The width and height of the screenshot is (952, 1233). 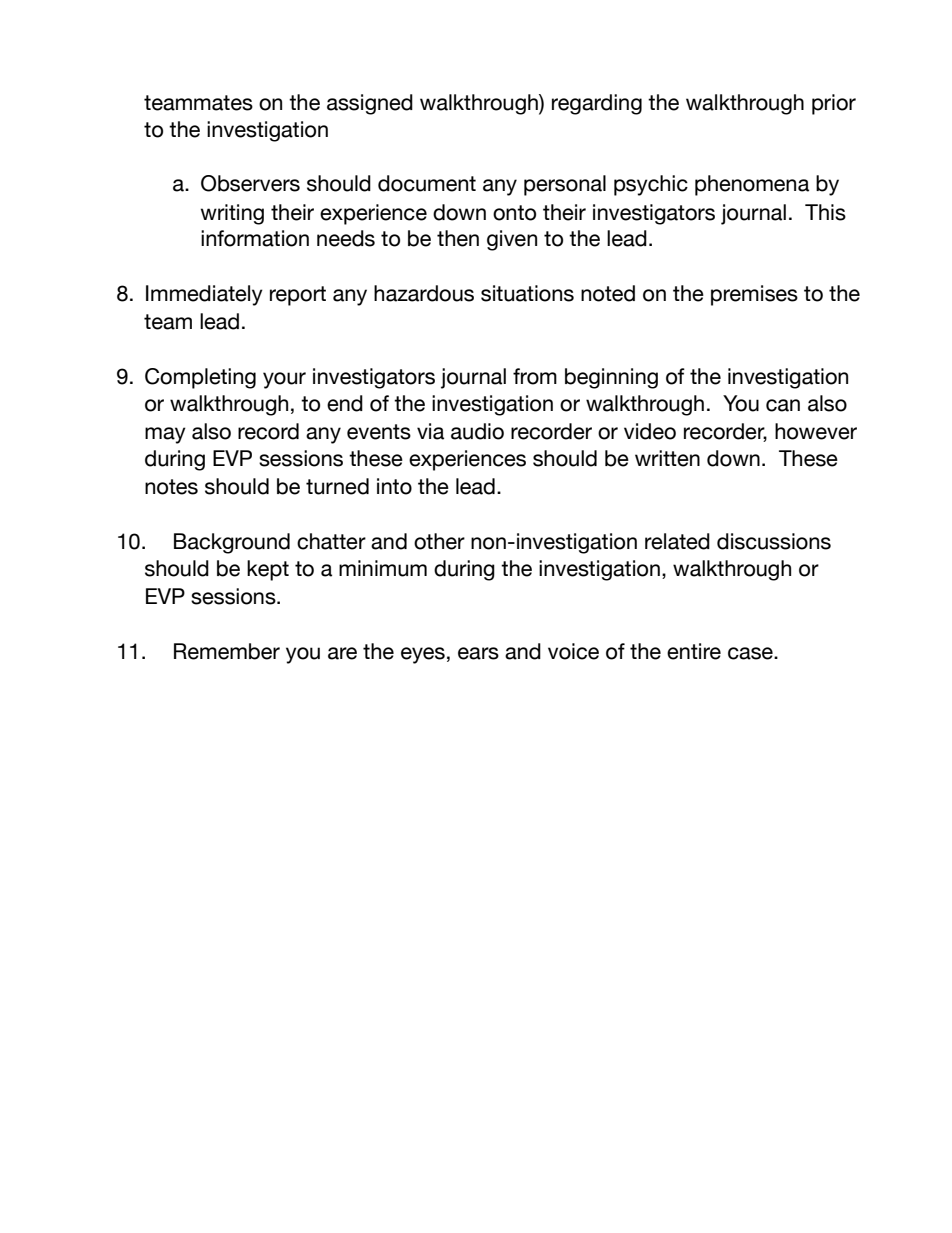 What do you see at coordinates (477, 431) in the screenshot?
I see `audio` at bounding box center [477, 431].
